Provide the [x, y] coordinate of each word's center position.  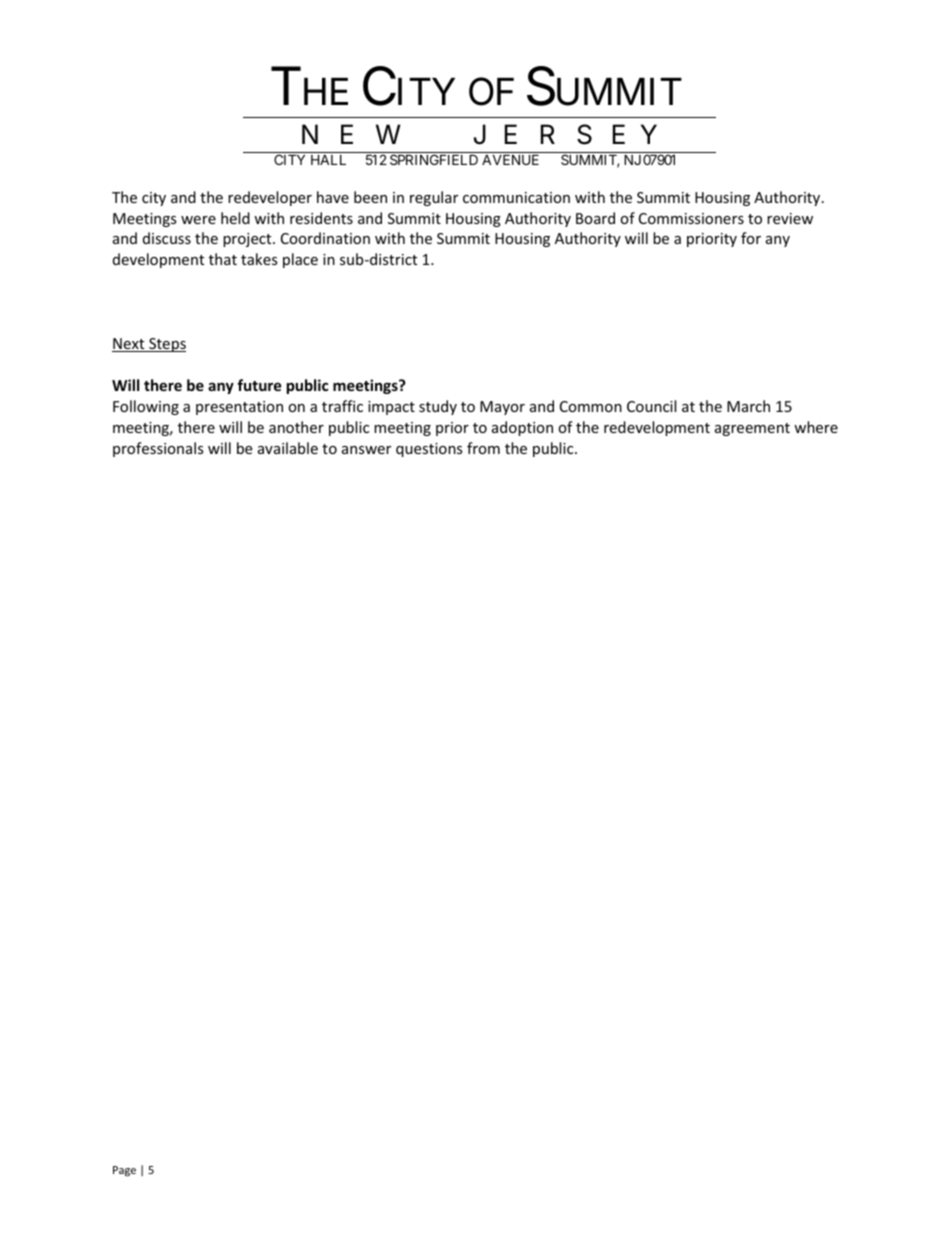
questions [429, 450]
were [198, 220]
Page [124, 1171]
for [751, 238]
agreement [752, 429]
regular [434, 198]
